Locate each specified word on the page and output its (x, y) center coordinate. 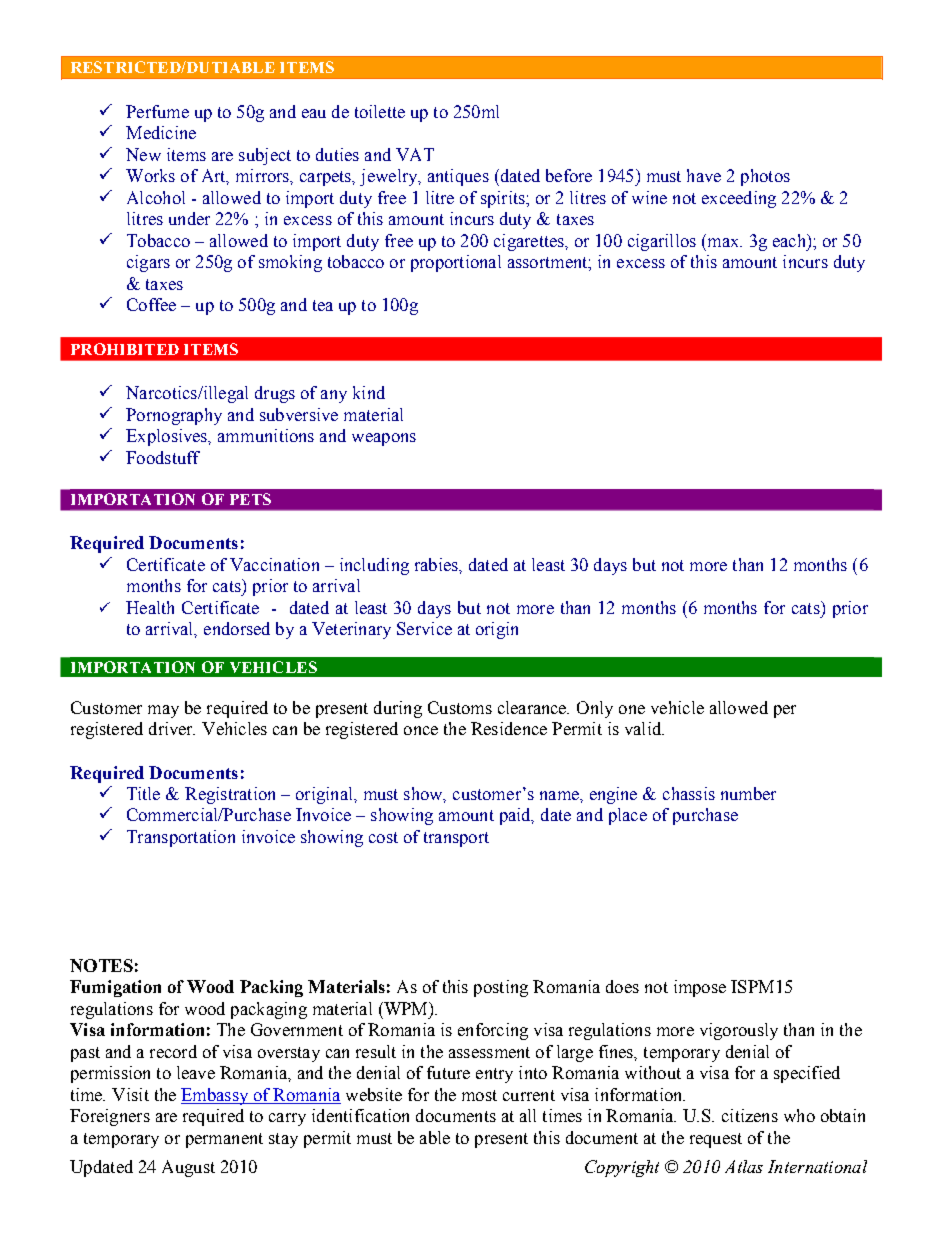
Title (143, 793)
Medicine (161, 132)
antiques (458, 177)
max (724, 242)
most (479, 1095)
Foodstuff (163, 457)
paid (516, 816)
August (188, 1168)
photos (765, 177)
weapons (384, 439)
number (748, 793)
